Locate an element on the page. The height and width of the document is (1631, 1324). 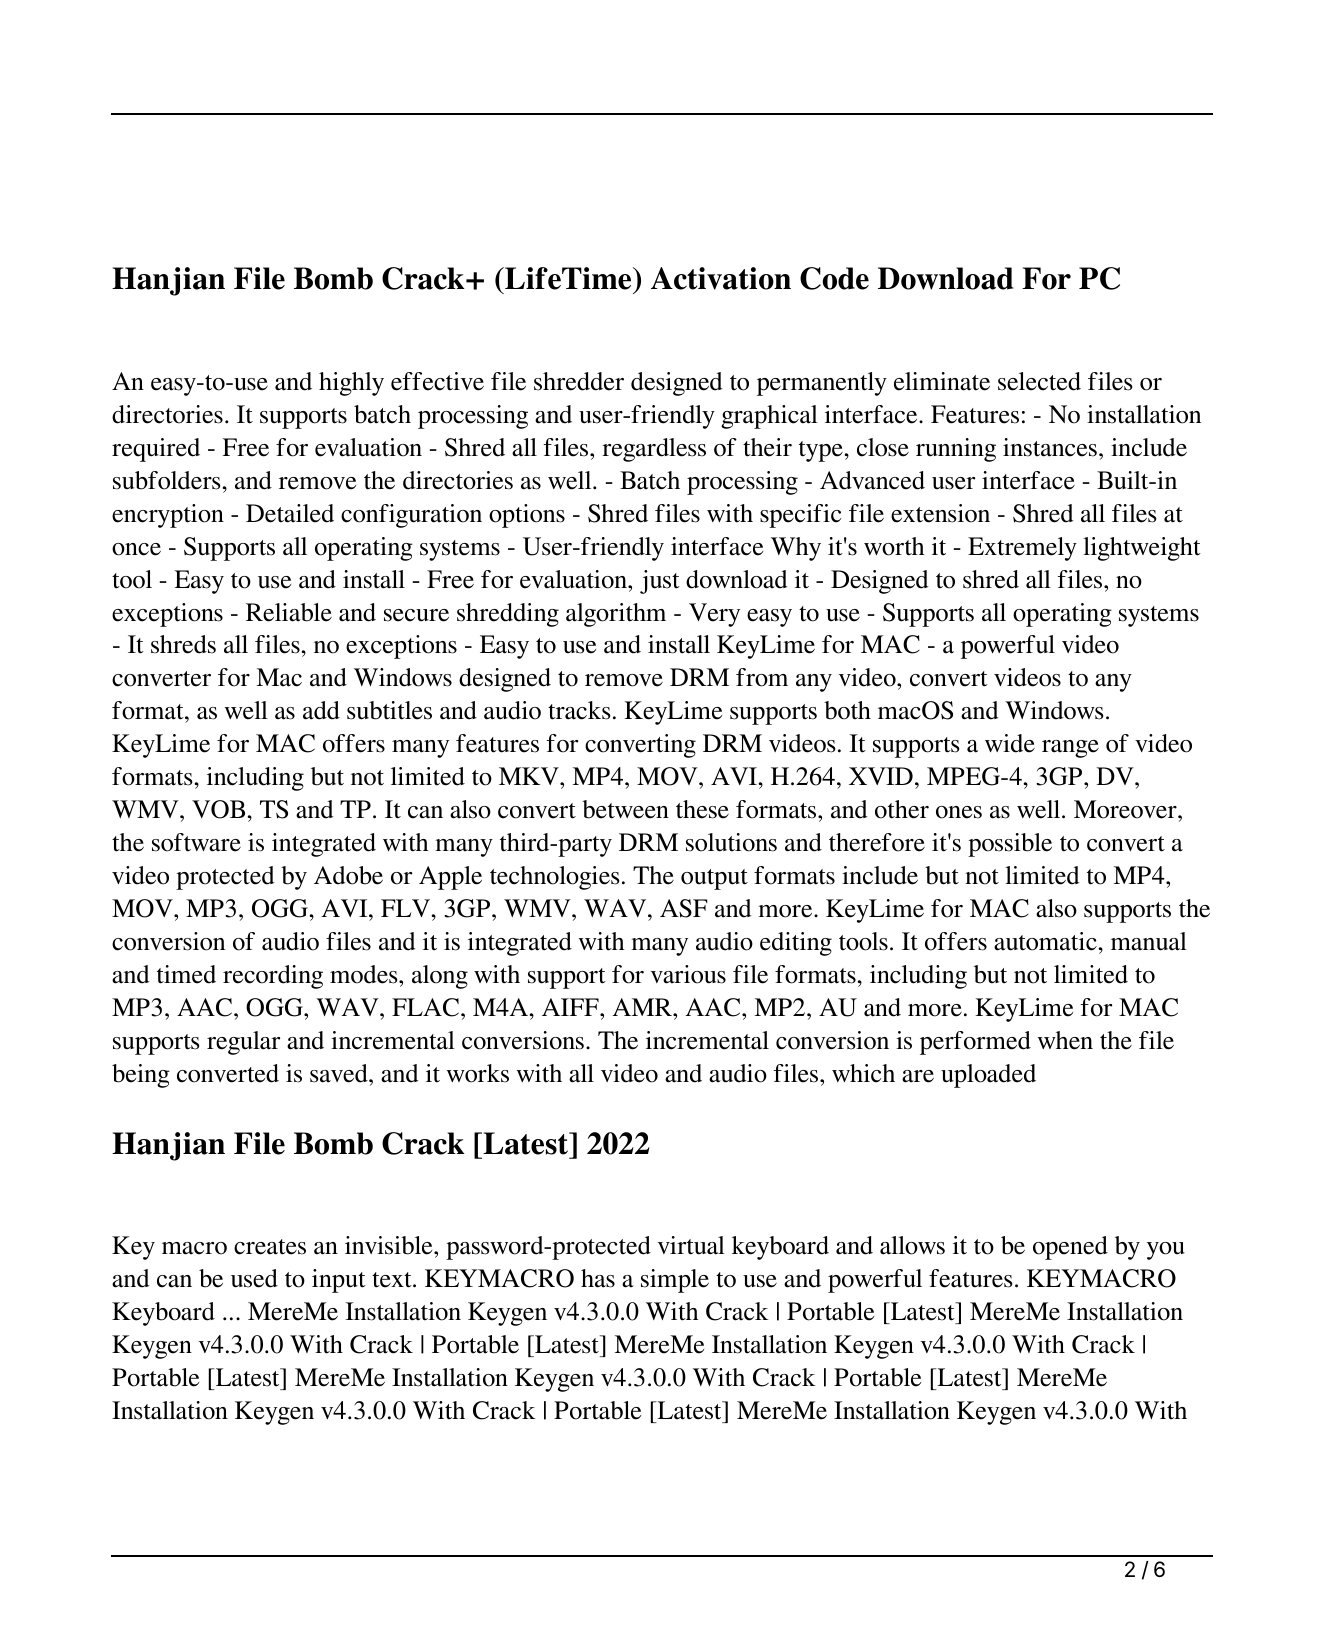
highly is located at coordinates (351, 384).
